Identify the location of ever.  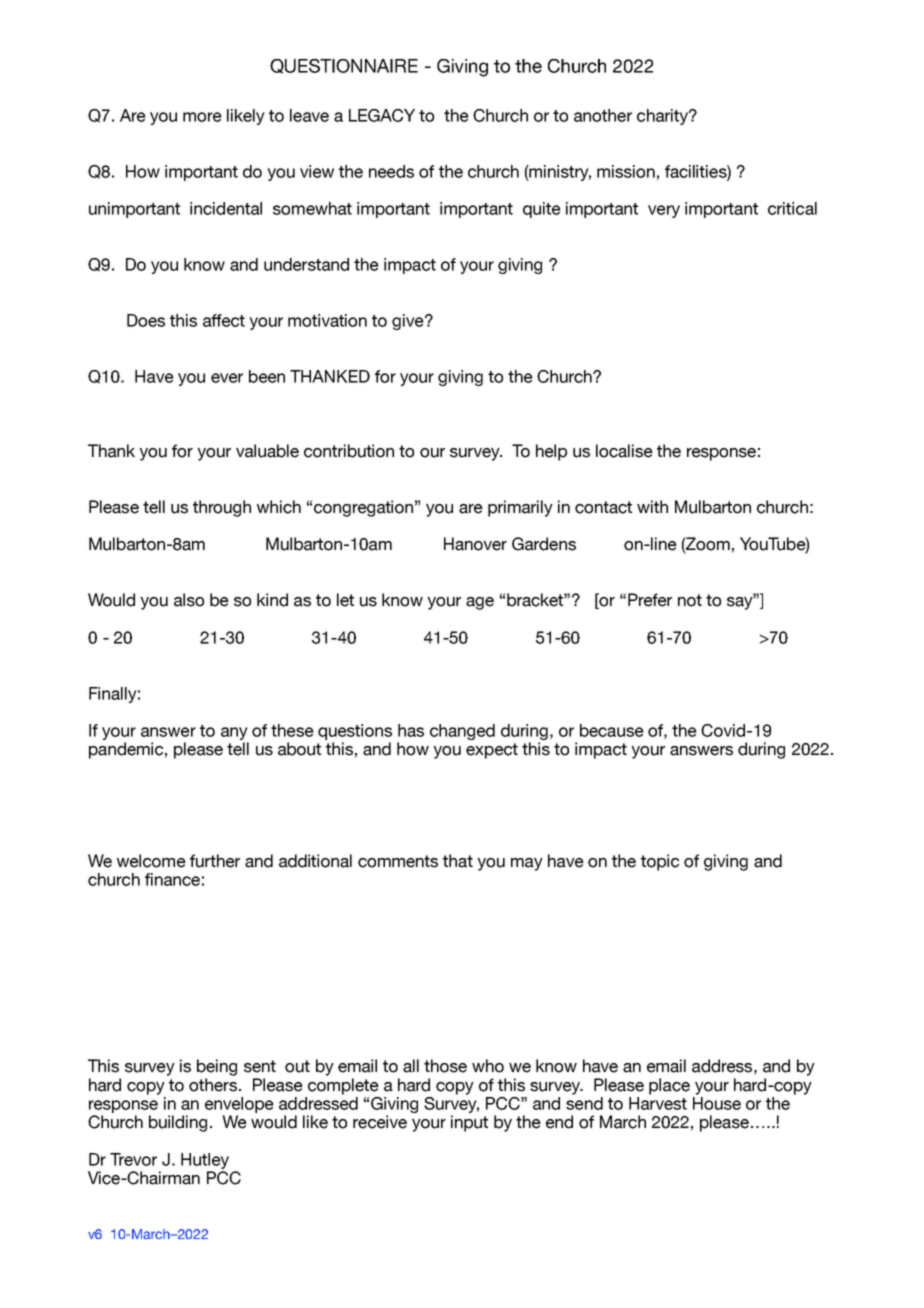
(227, 378).
